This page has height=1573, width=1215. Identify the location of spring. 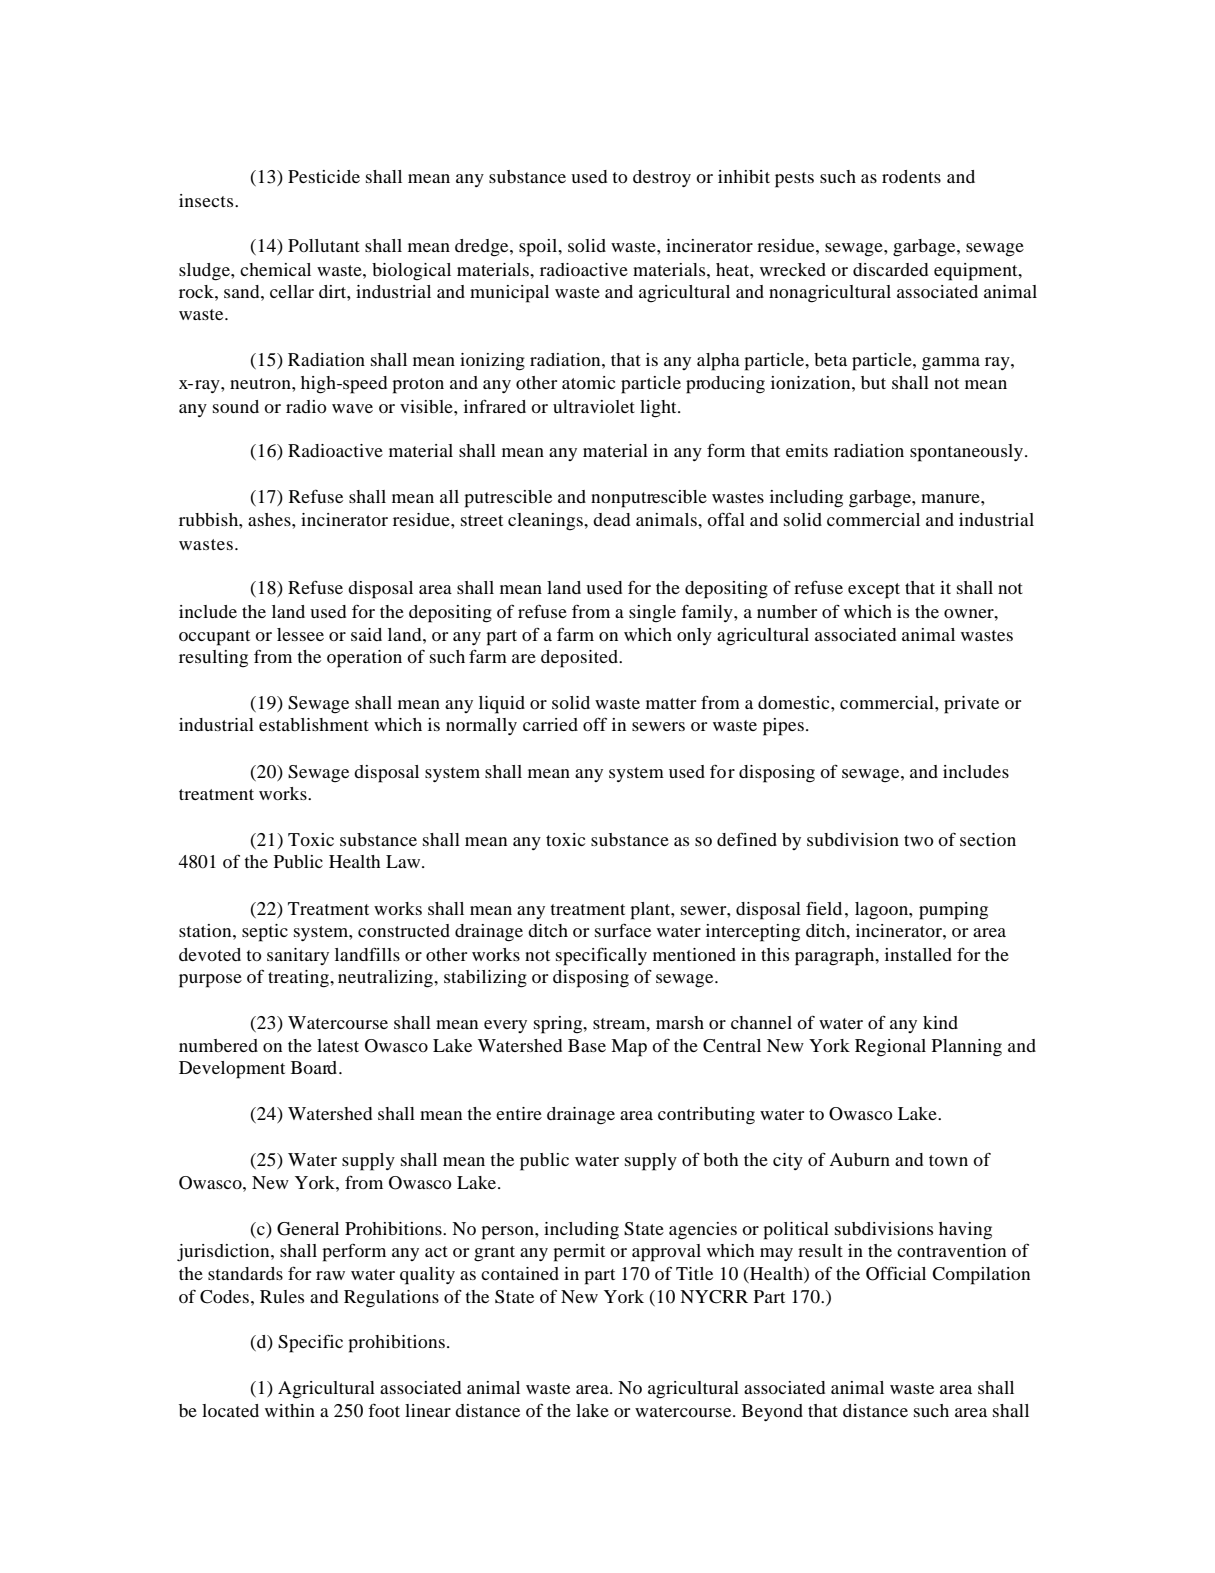
(559, 1025).
